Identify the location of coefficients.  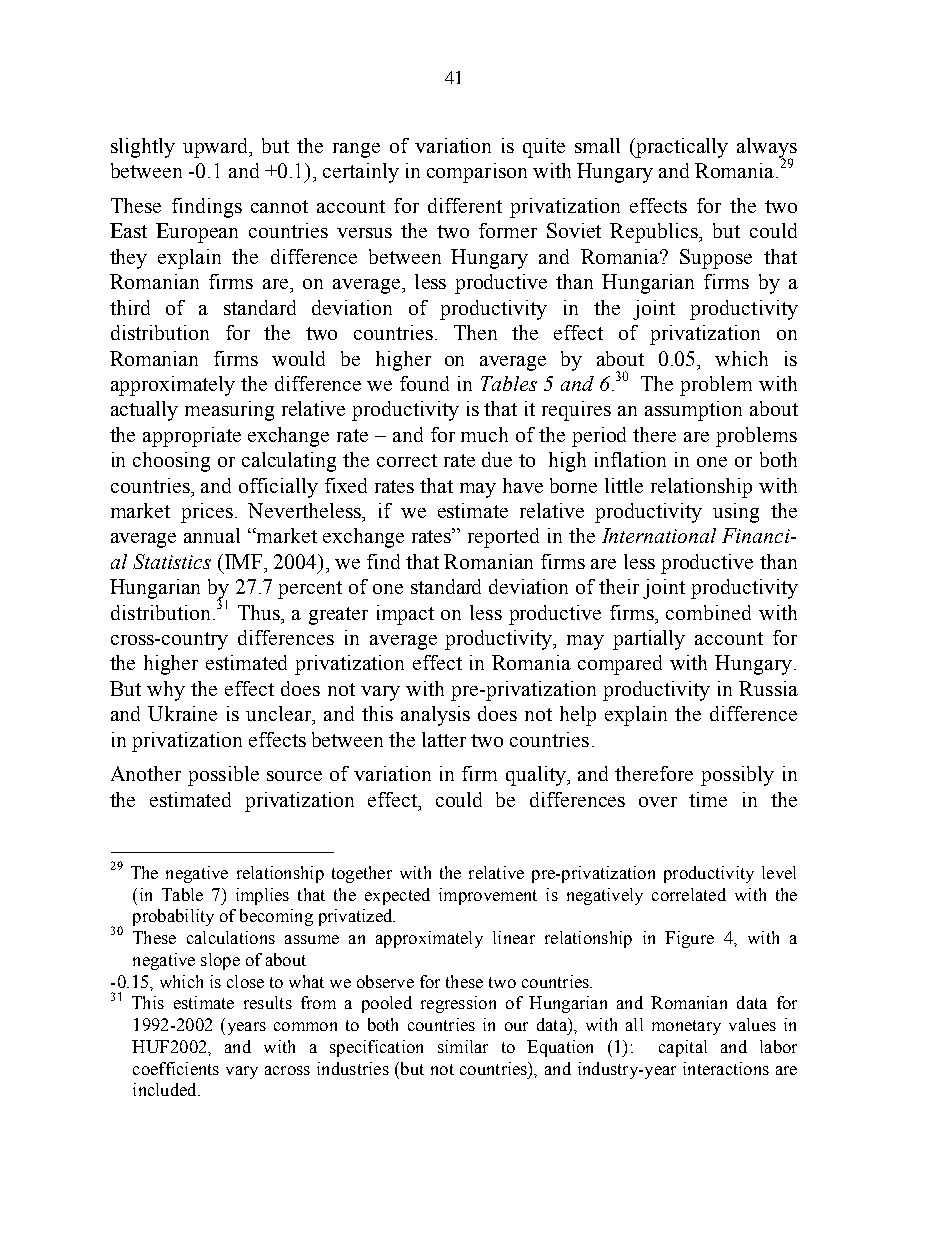
(176, 1068).
